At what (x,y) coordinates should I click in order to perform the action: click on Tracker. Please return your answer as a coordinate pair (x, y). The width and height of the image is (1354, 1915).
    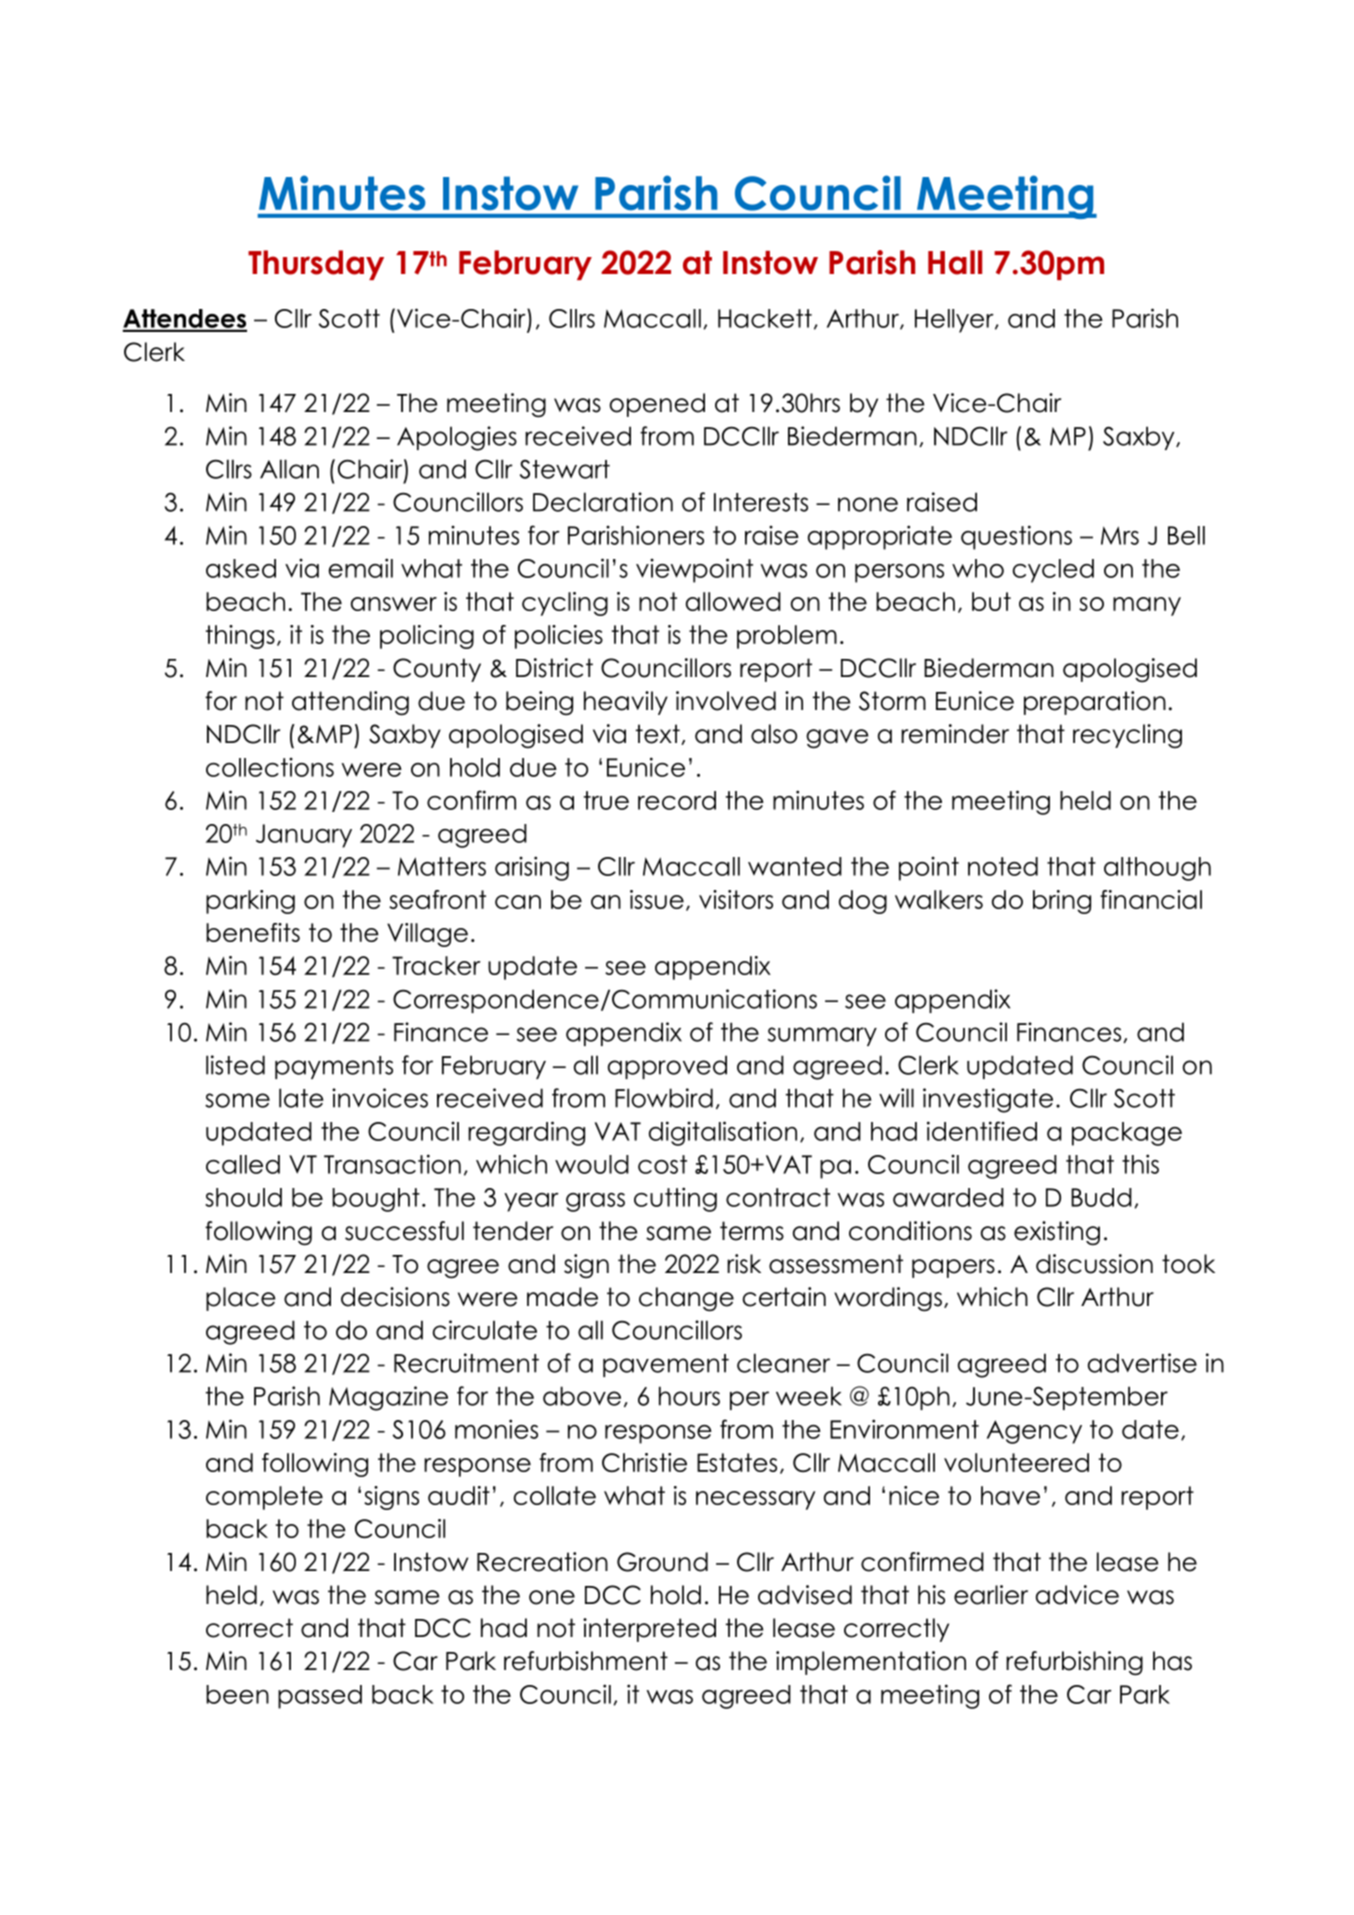
    Looking at the image, I should click on (436, 965).
